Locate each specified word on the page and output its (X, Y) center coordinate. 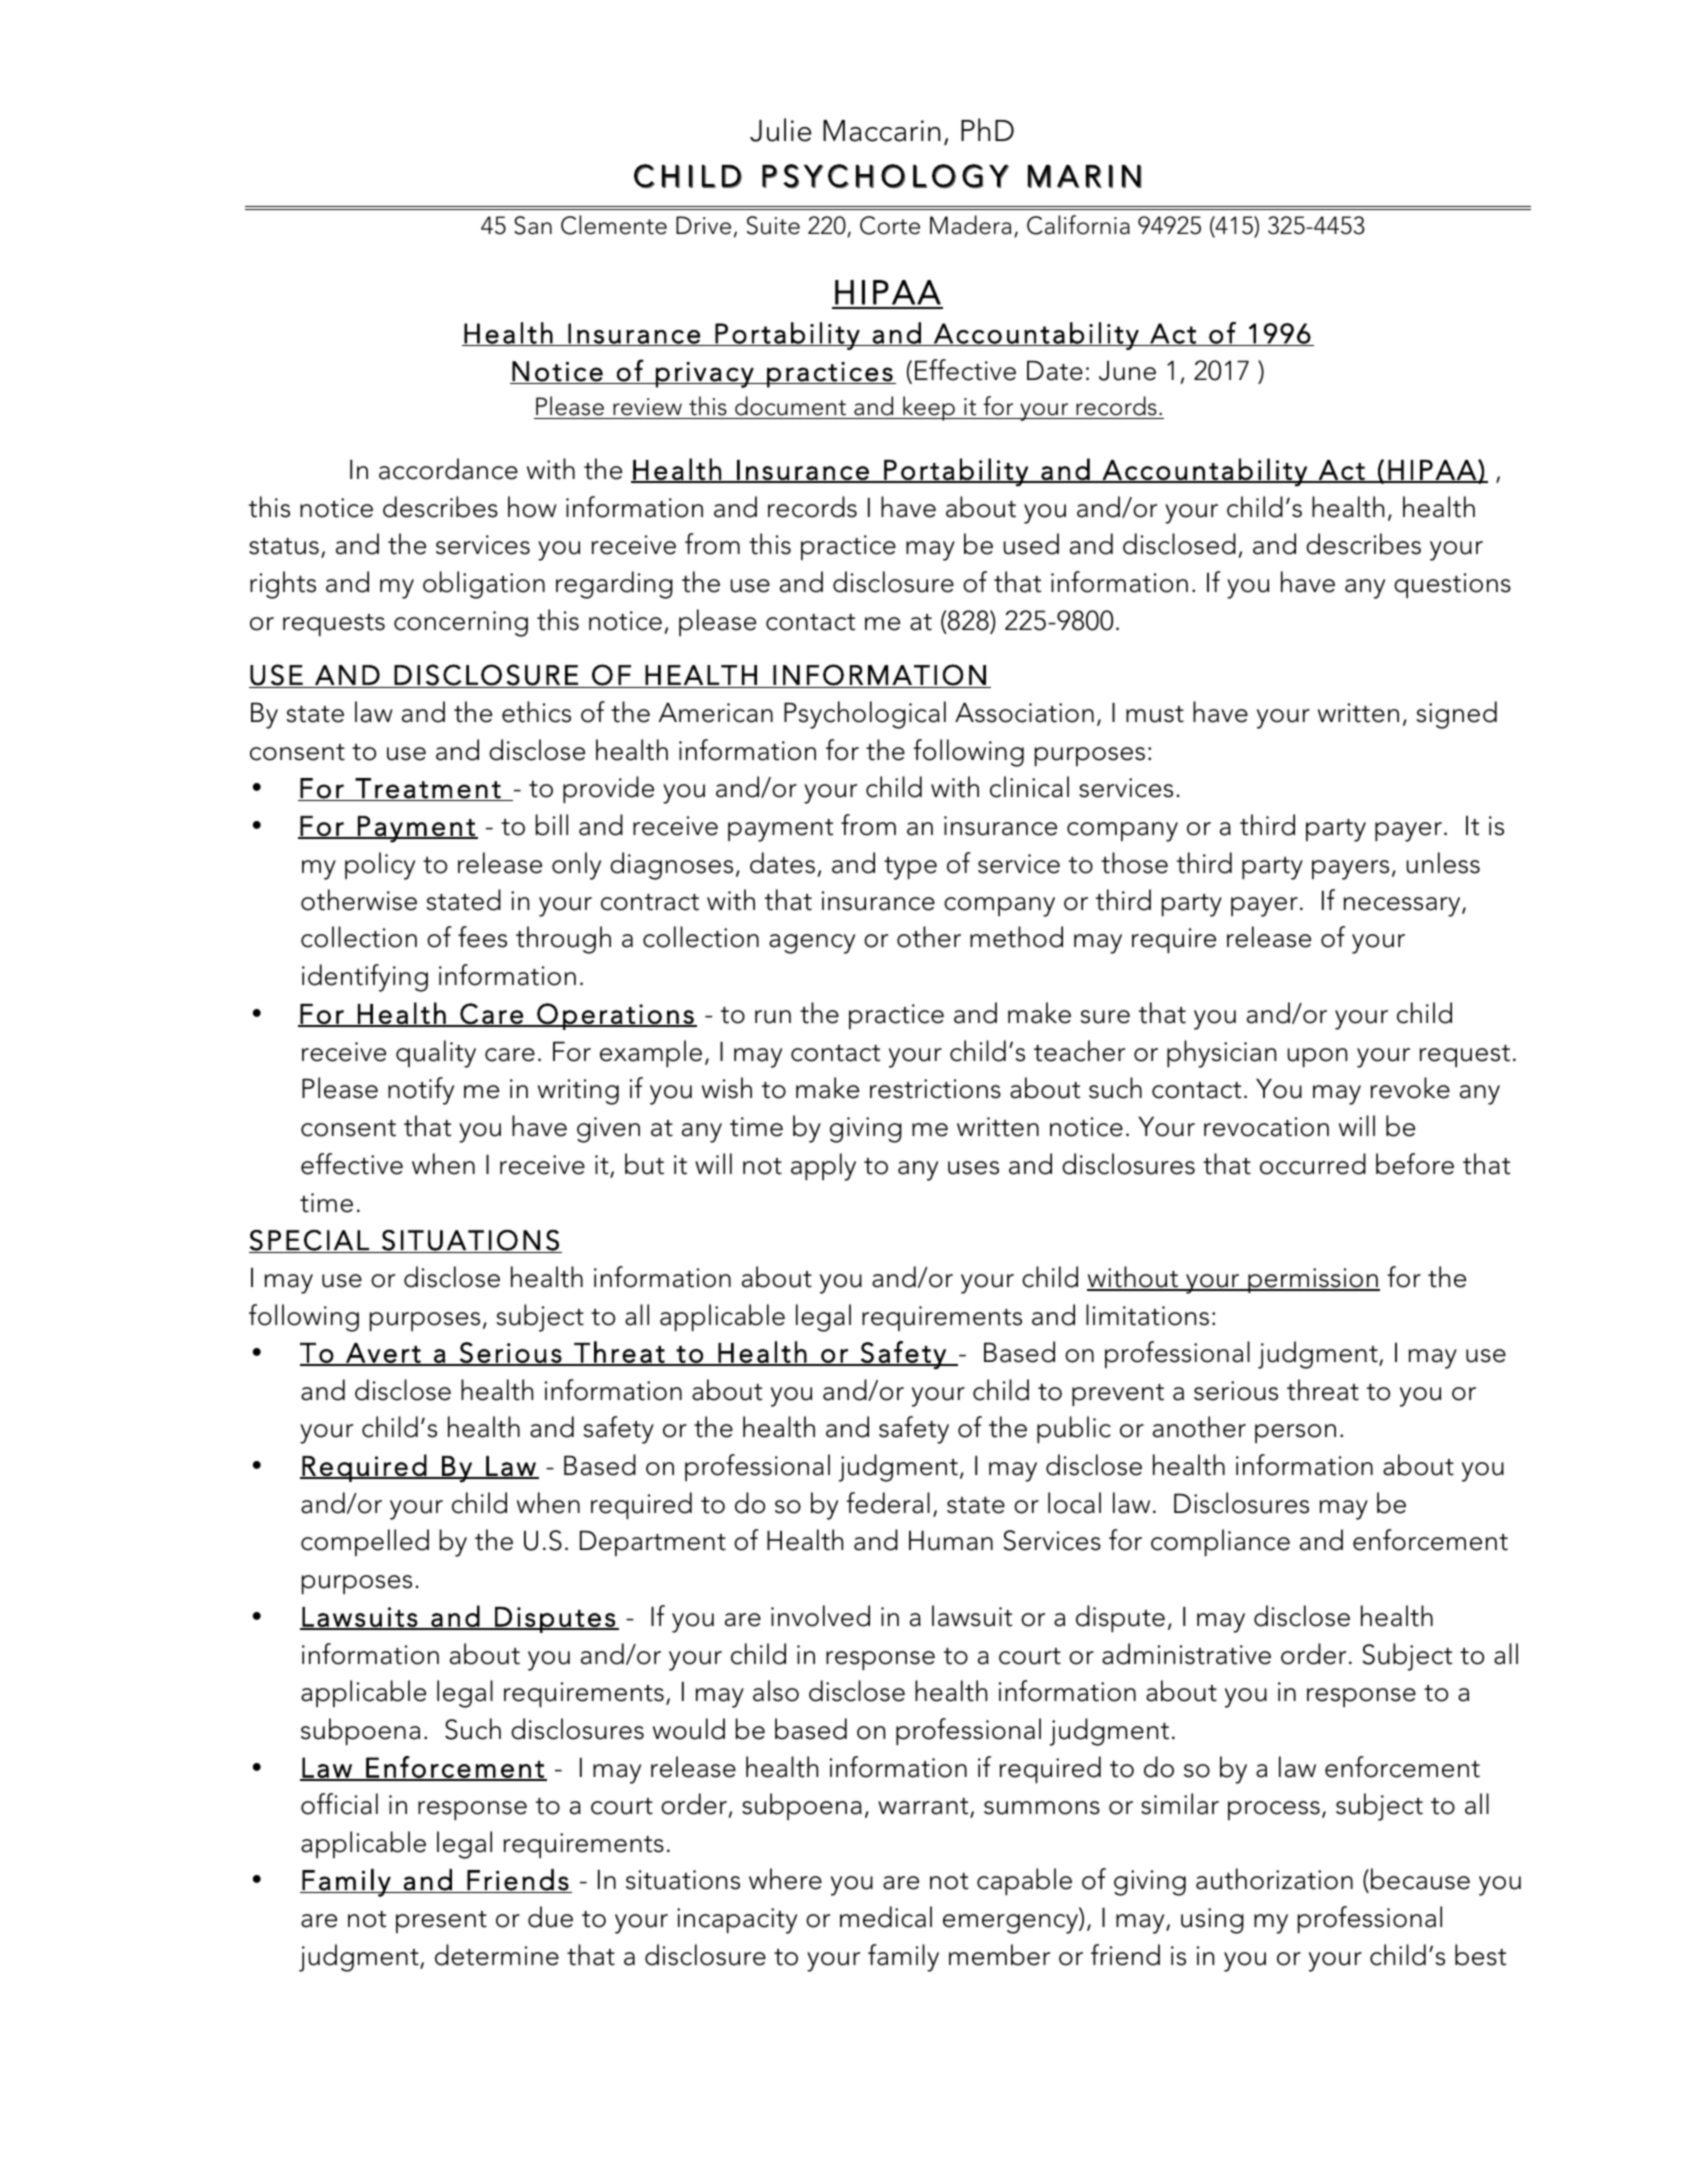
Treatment (428, 789)
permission (1313, 1280)
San (533, 225)
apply (823, 1167)
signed (1457, 715)
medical (886, 1917)
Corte (890, 225)
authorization (1274, 1879)
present (441, 1922)
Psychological (865, 715)
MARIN (1084, 176)
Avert (383, 1354)
